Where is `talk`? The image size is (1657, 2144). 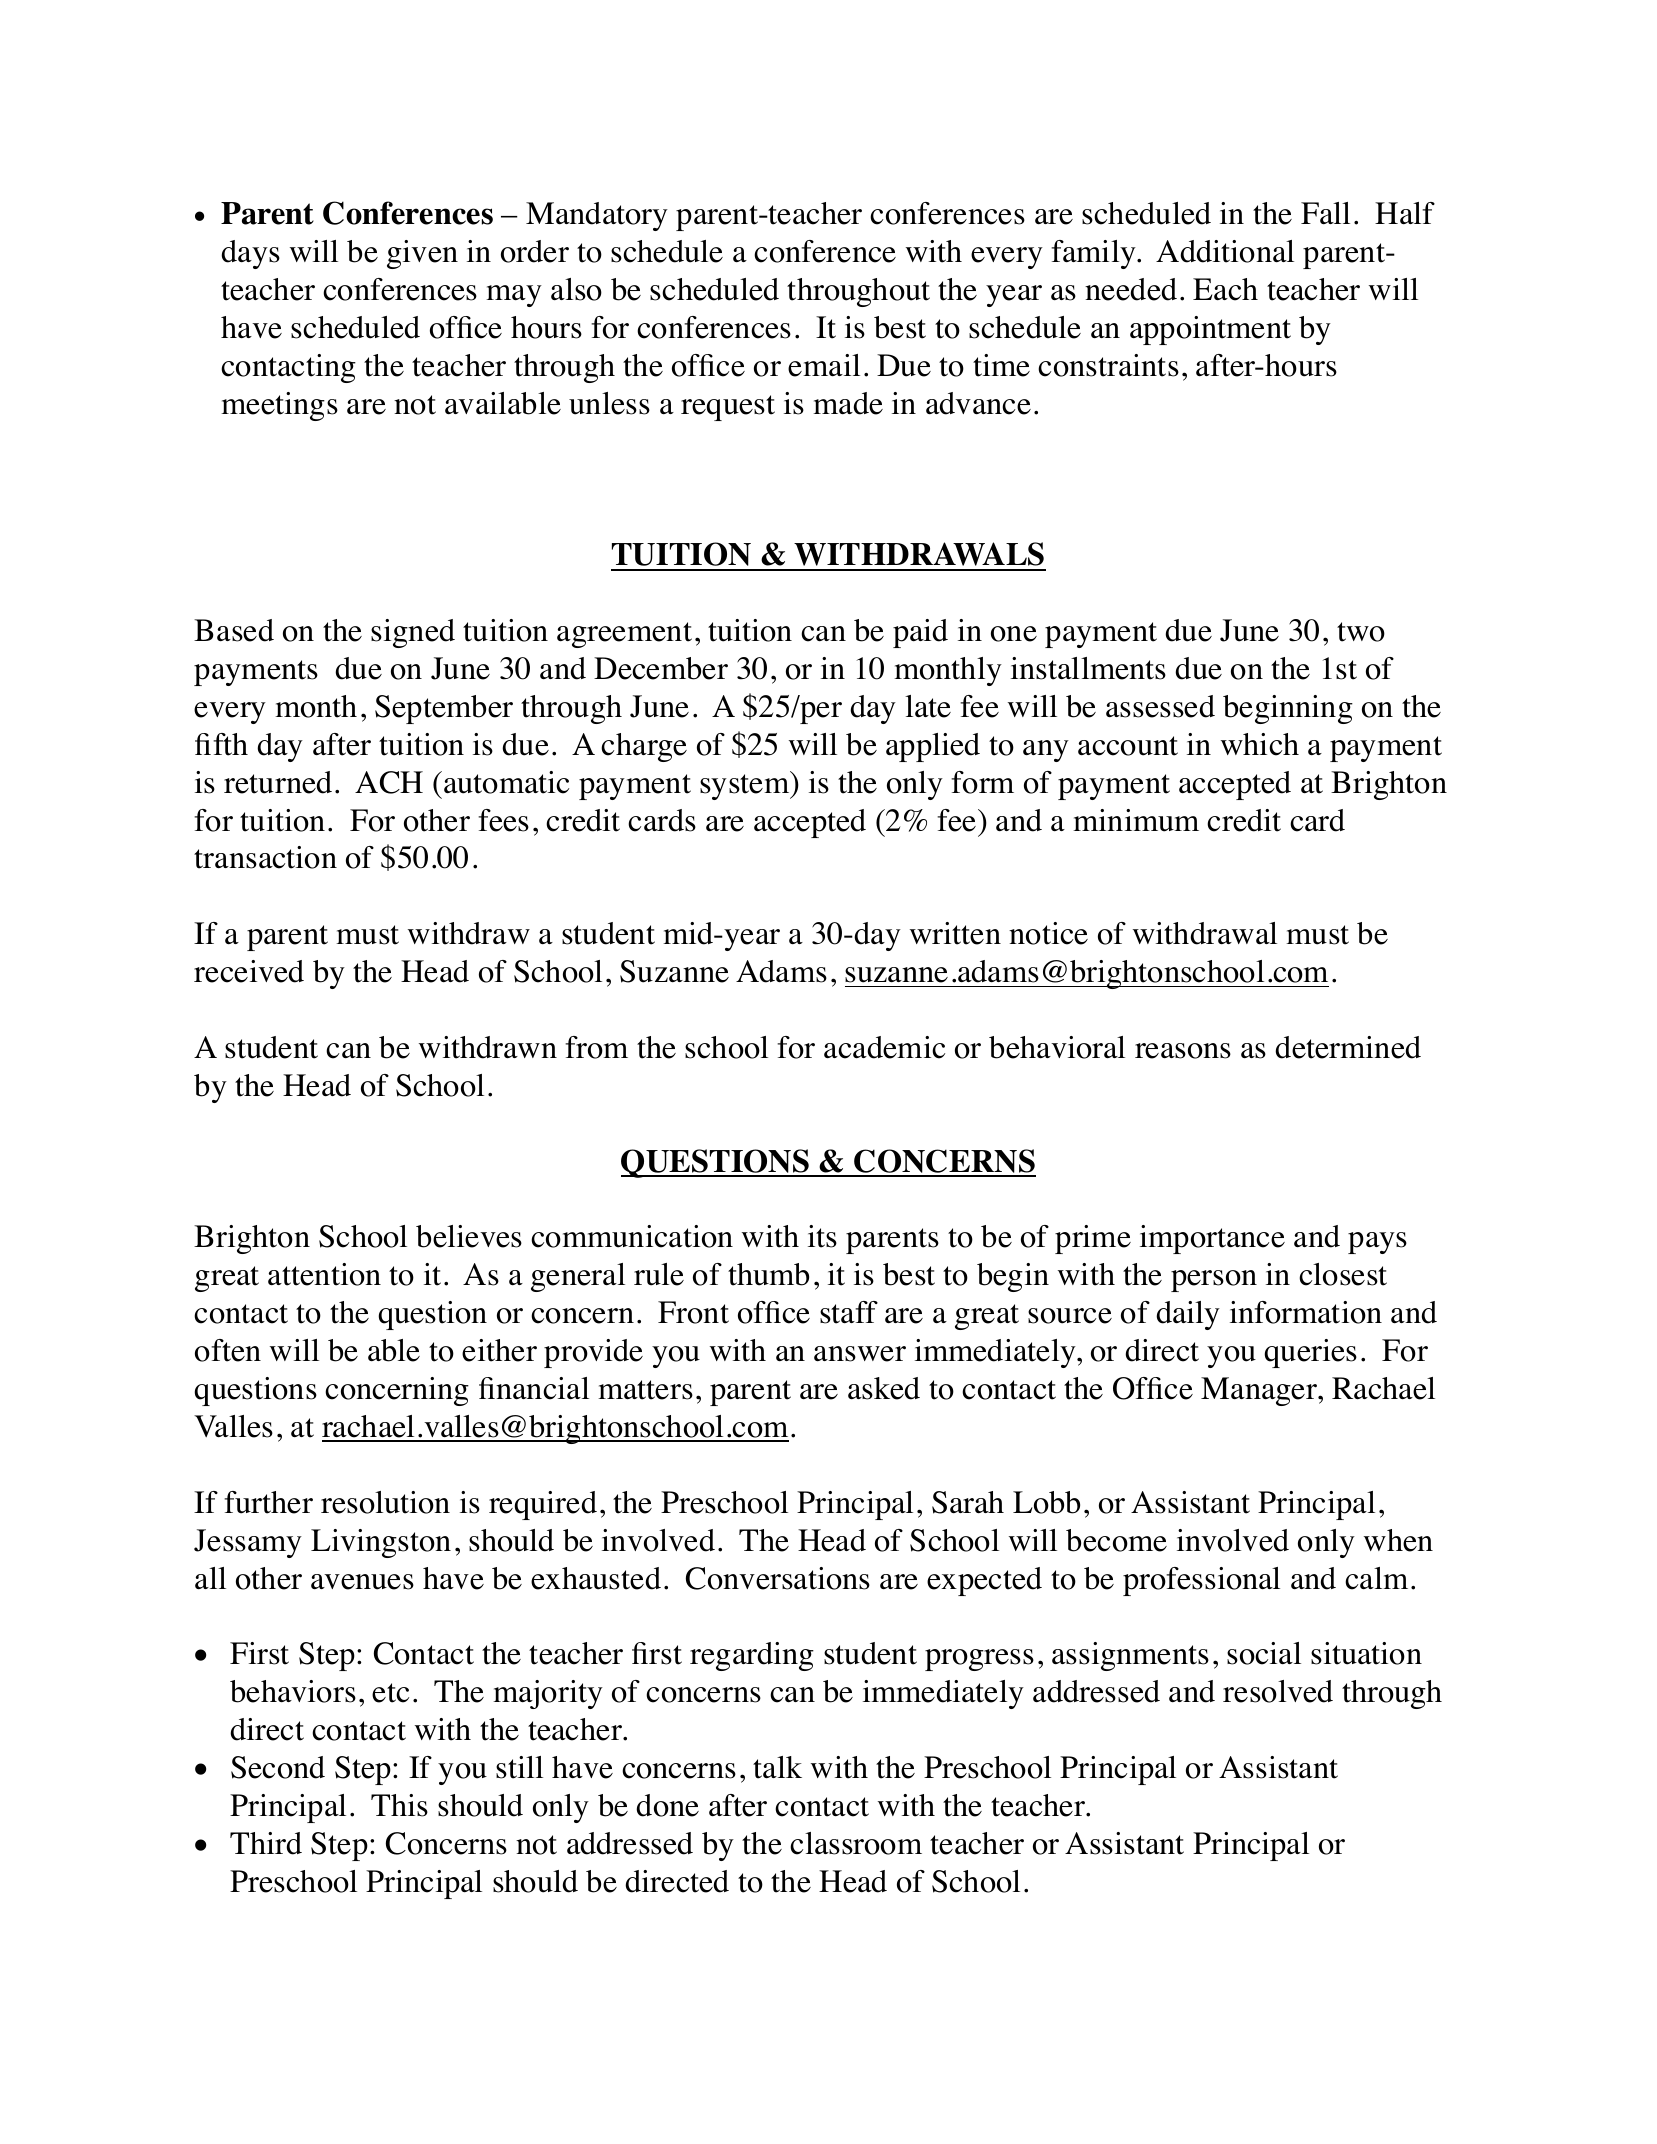 talk is located at coordinates (777, 1767).
